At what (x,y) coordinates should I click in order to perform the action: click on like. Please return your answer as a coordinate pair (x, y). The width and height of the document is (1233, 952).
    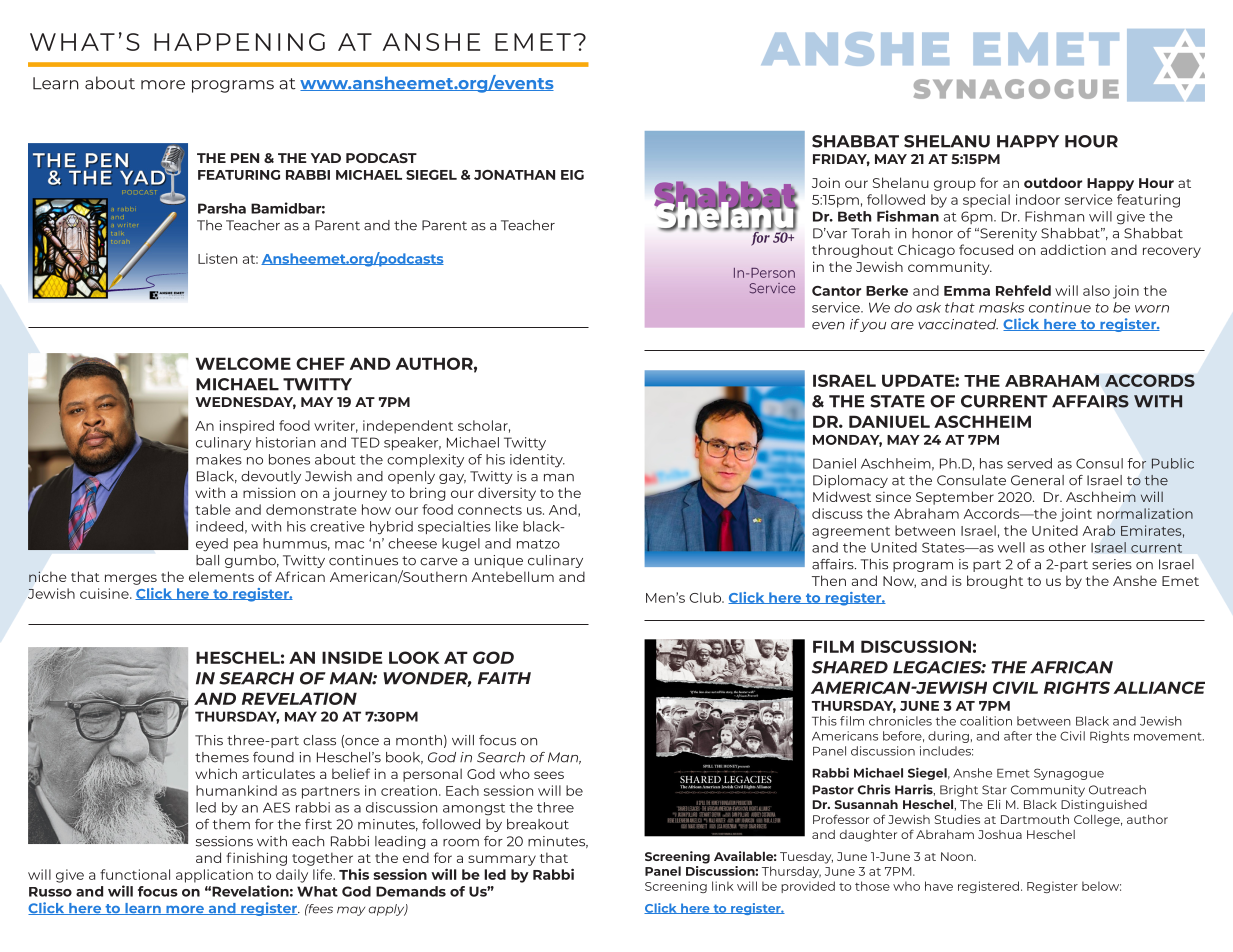
    Looking at the image, I should click on (507, 526).
